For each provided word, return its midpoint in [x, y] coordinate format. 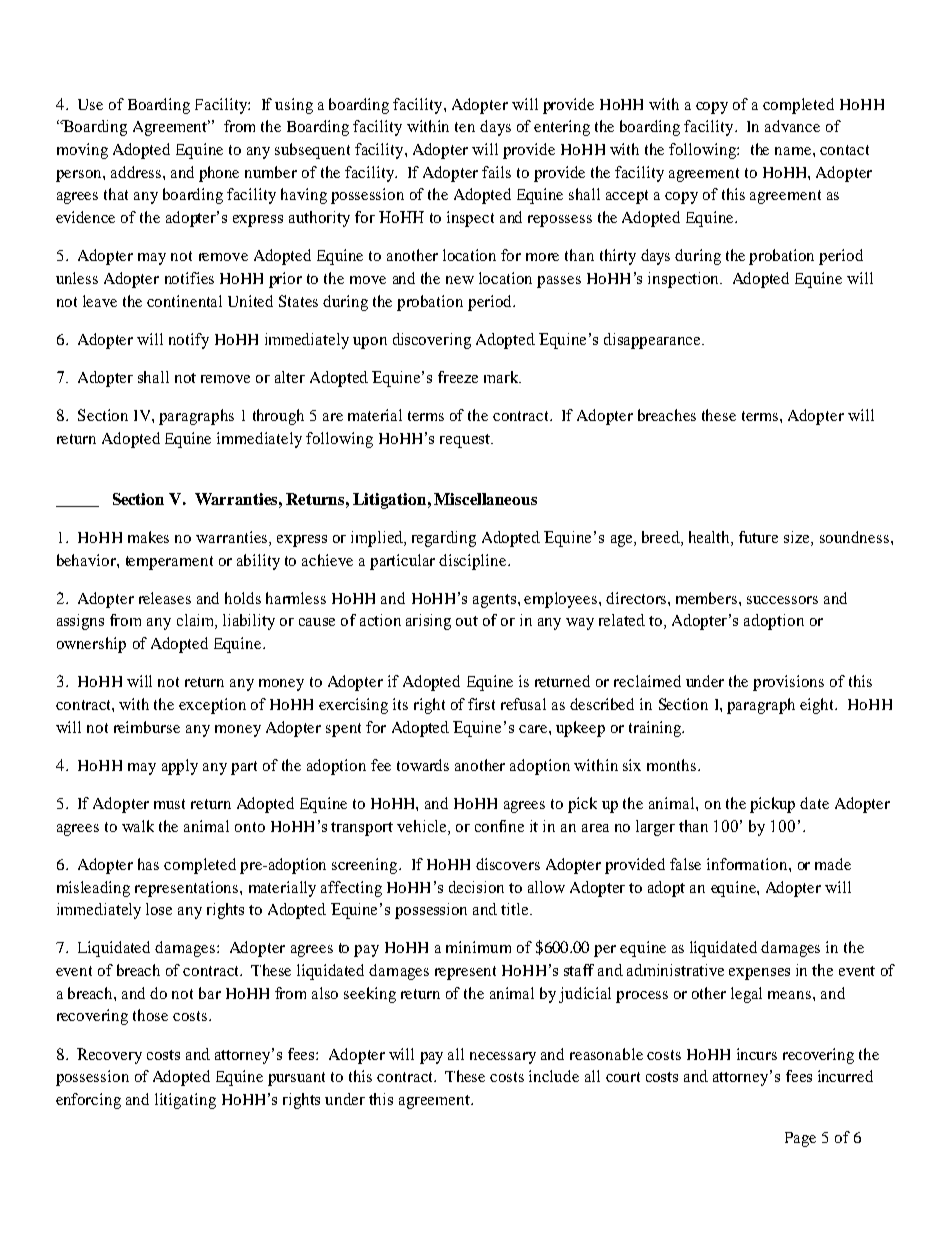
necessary [503, 1058]
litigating [185, 1101]
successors [782, 600]
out [467, 621]
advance [792, 126]
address [136, 172]
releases [165, 598]
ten [465, 127]
